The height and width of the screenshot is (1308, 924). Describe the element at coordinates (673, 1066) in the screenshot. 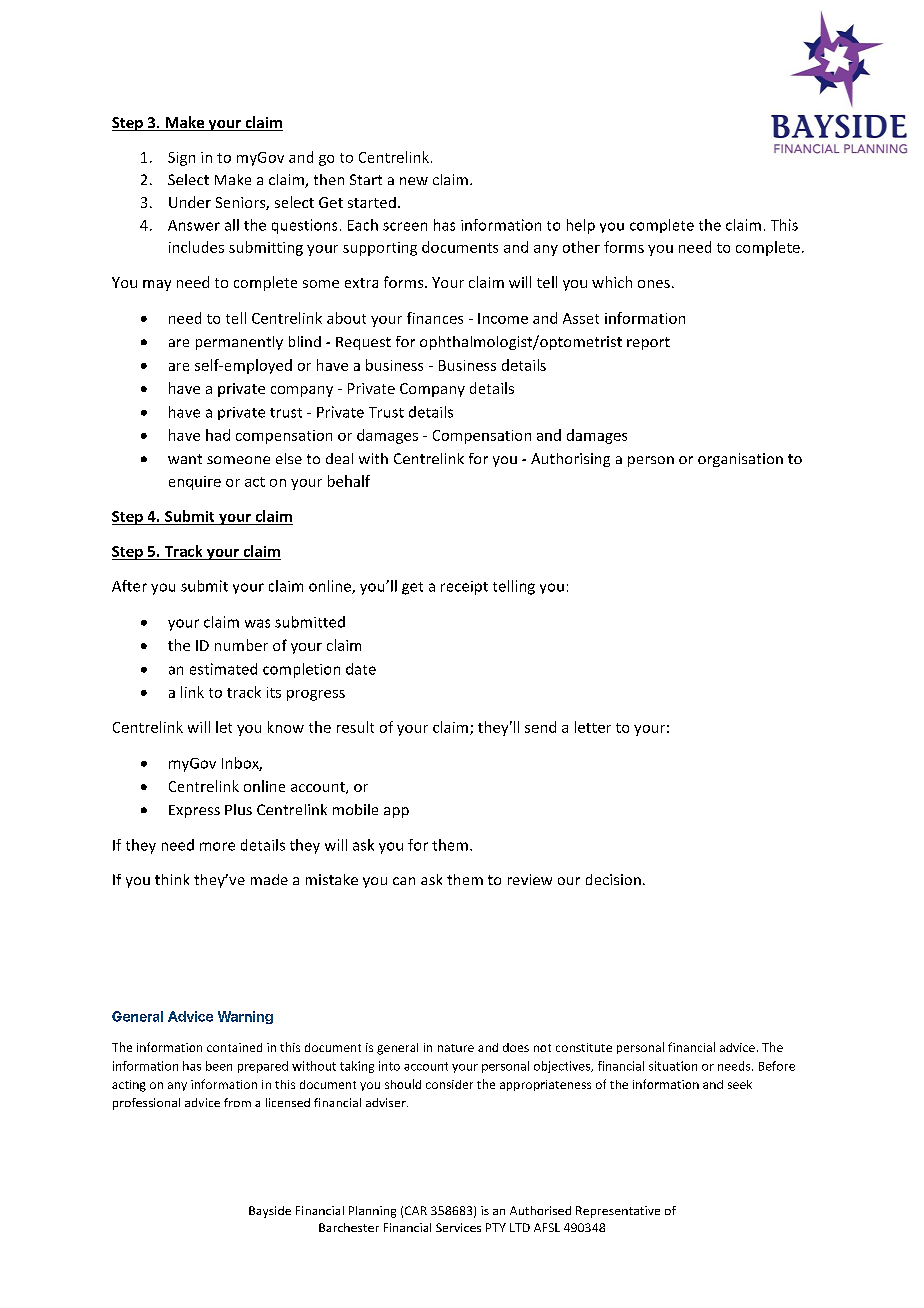

I see `situation` at that location.
